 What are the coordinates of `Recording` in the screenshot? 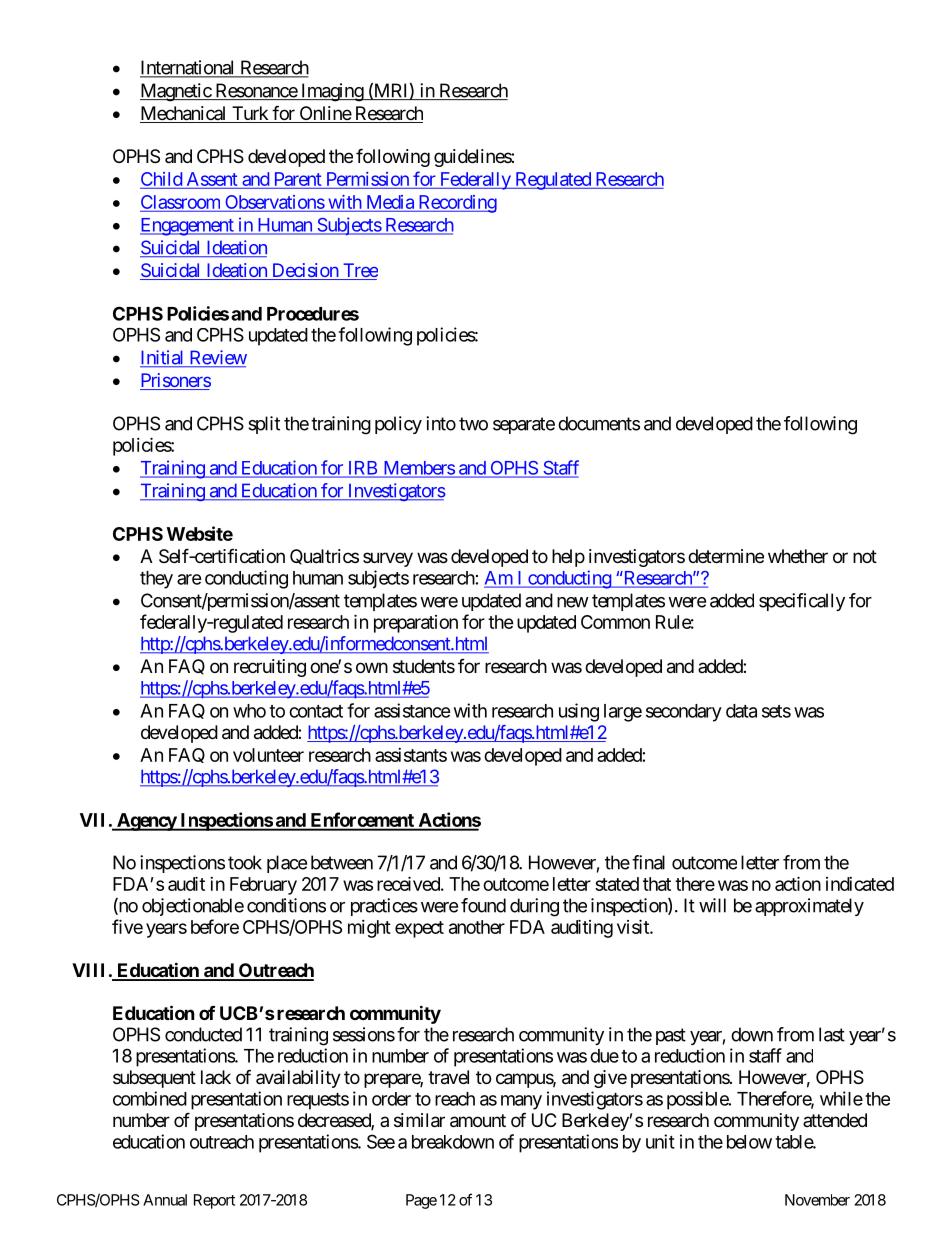 It's located at (456, 204).
